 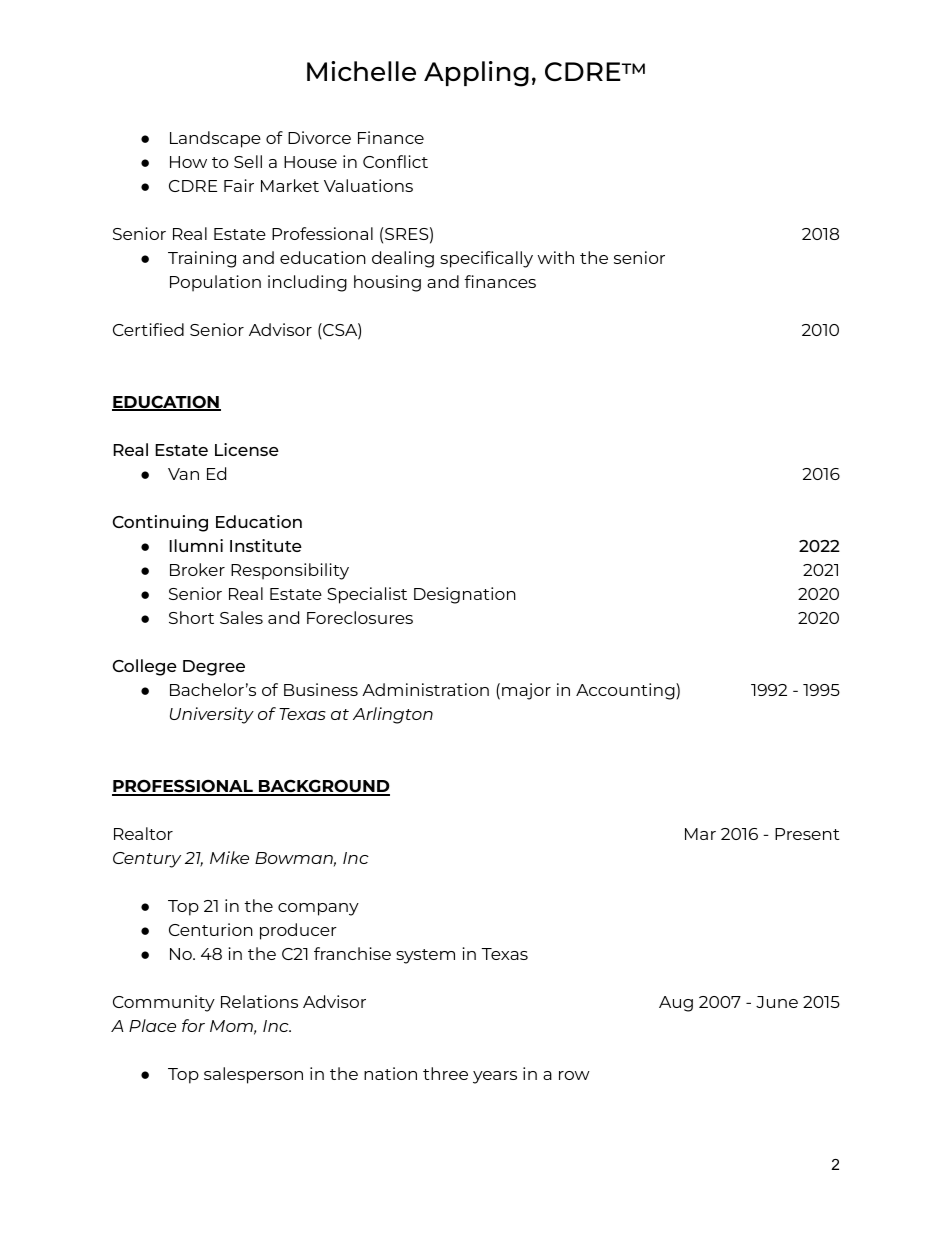 What do you see at coordinates (626, 691) in the image?
I see `Accounting` at bounding box center [626, 691].
